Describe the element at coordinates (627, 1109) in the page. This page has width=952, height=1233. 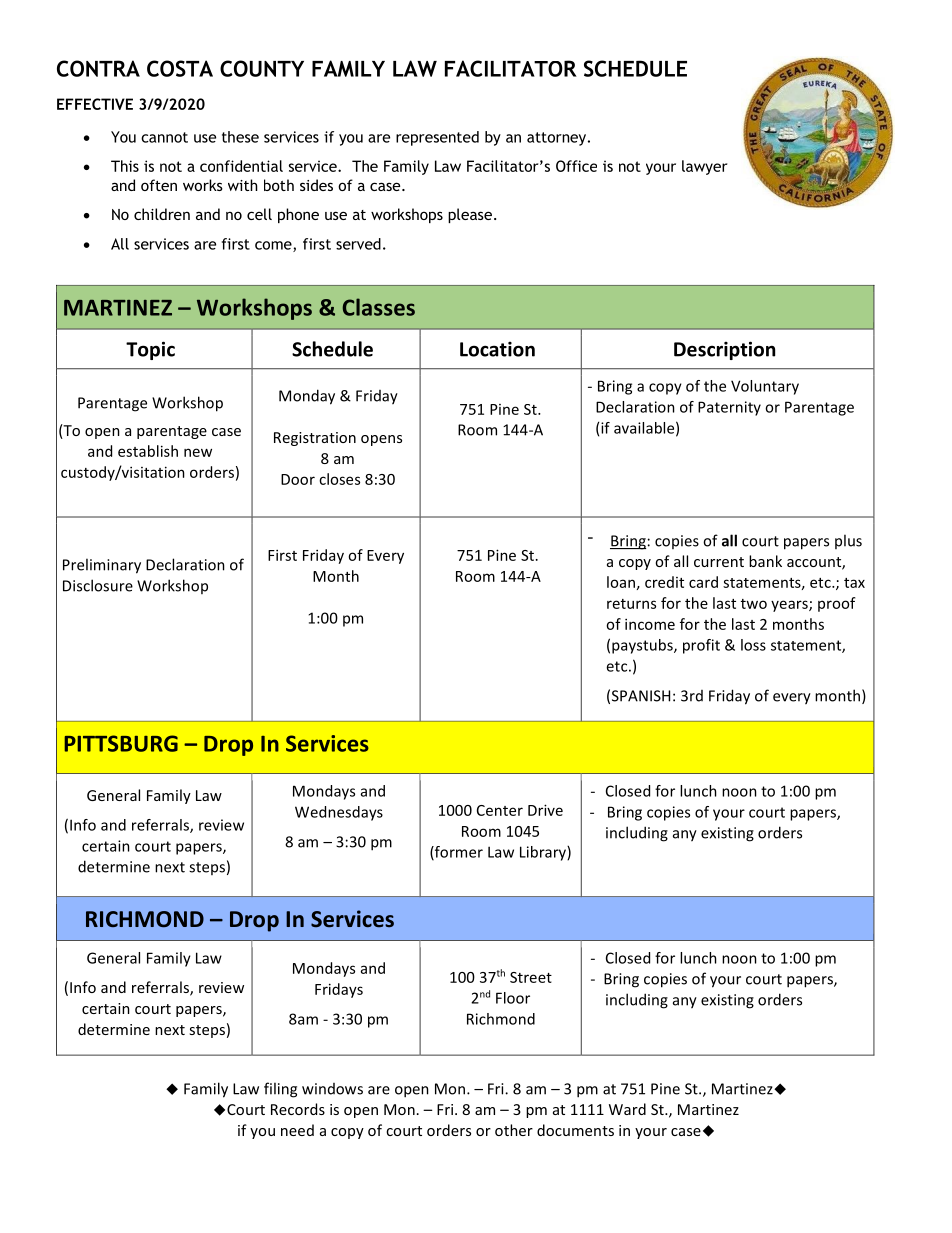
I see `Ward` at that location.
